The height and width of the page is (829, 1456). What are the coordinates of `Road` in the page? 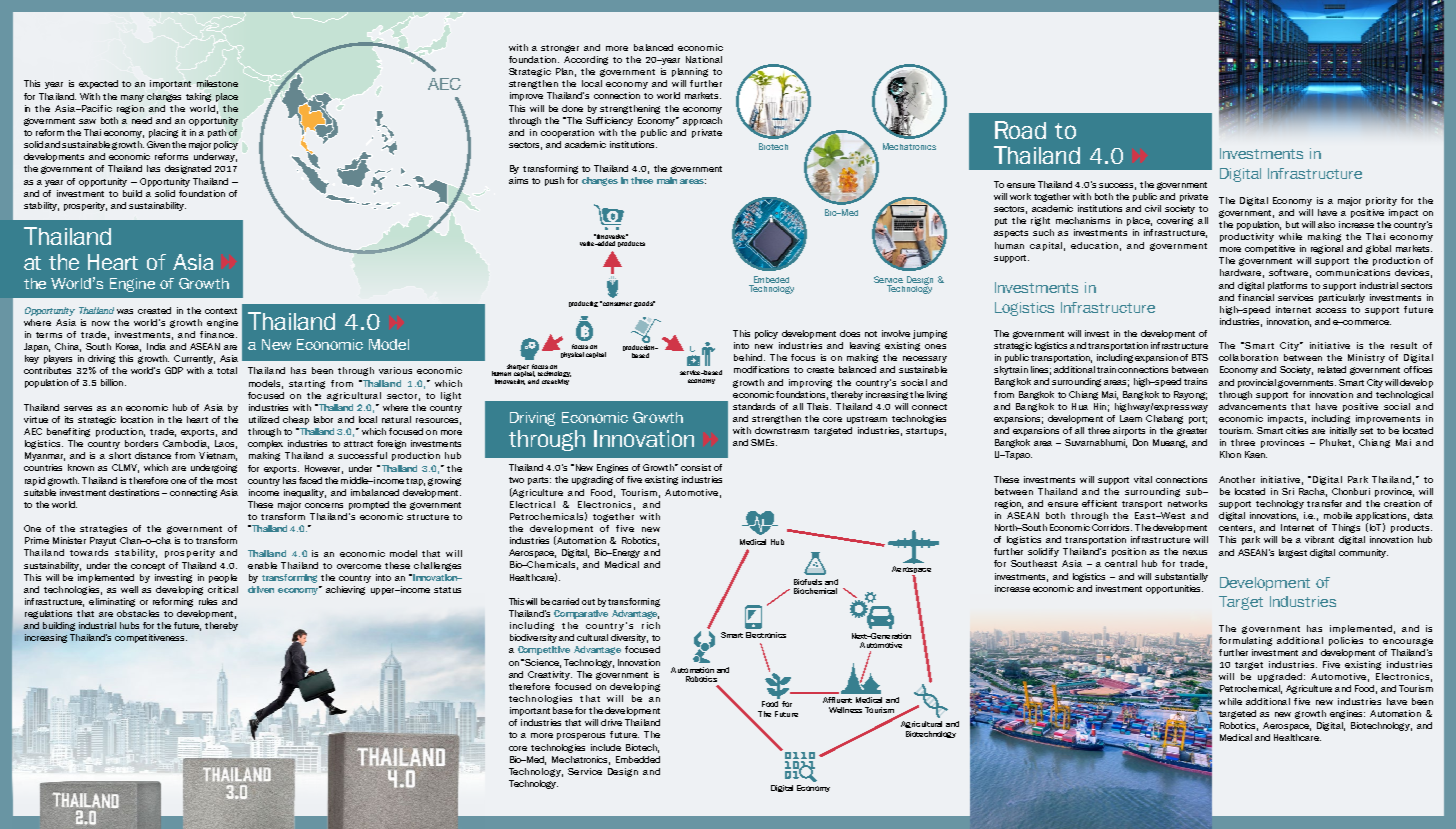 It's located at (1020, 130).
